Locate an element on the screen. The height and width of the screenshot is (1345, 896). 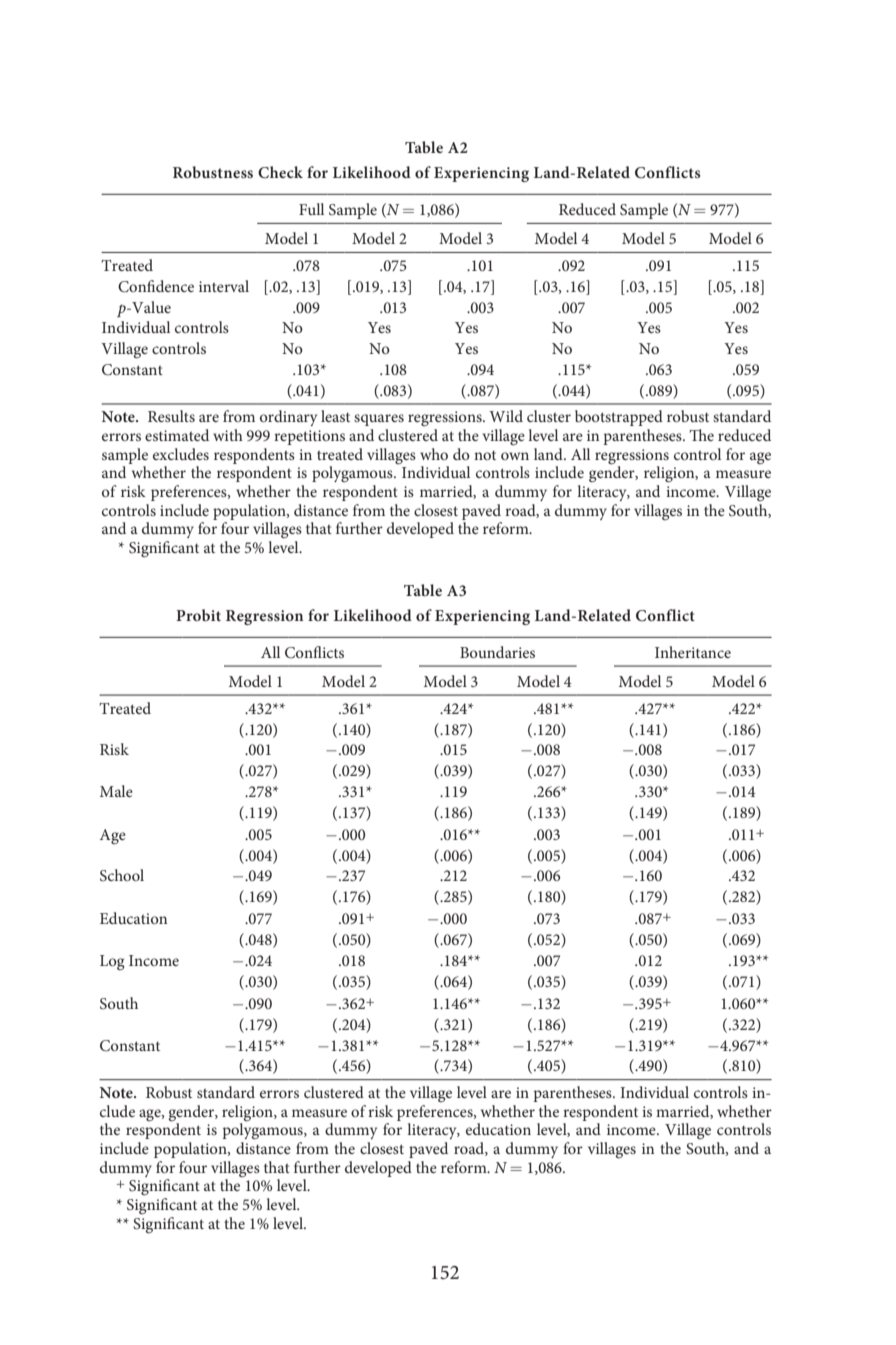
Boundaries is located at coordinates (497, 652).
